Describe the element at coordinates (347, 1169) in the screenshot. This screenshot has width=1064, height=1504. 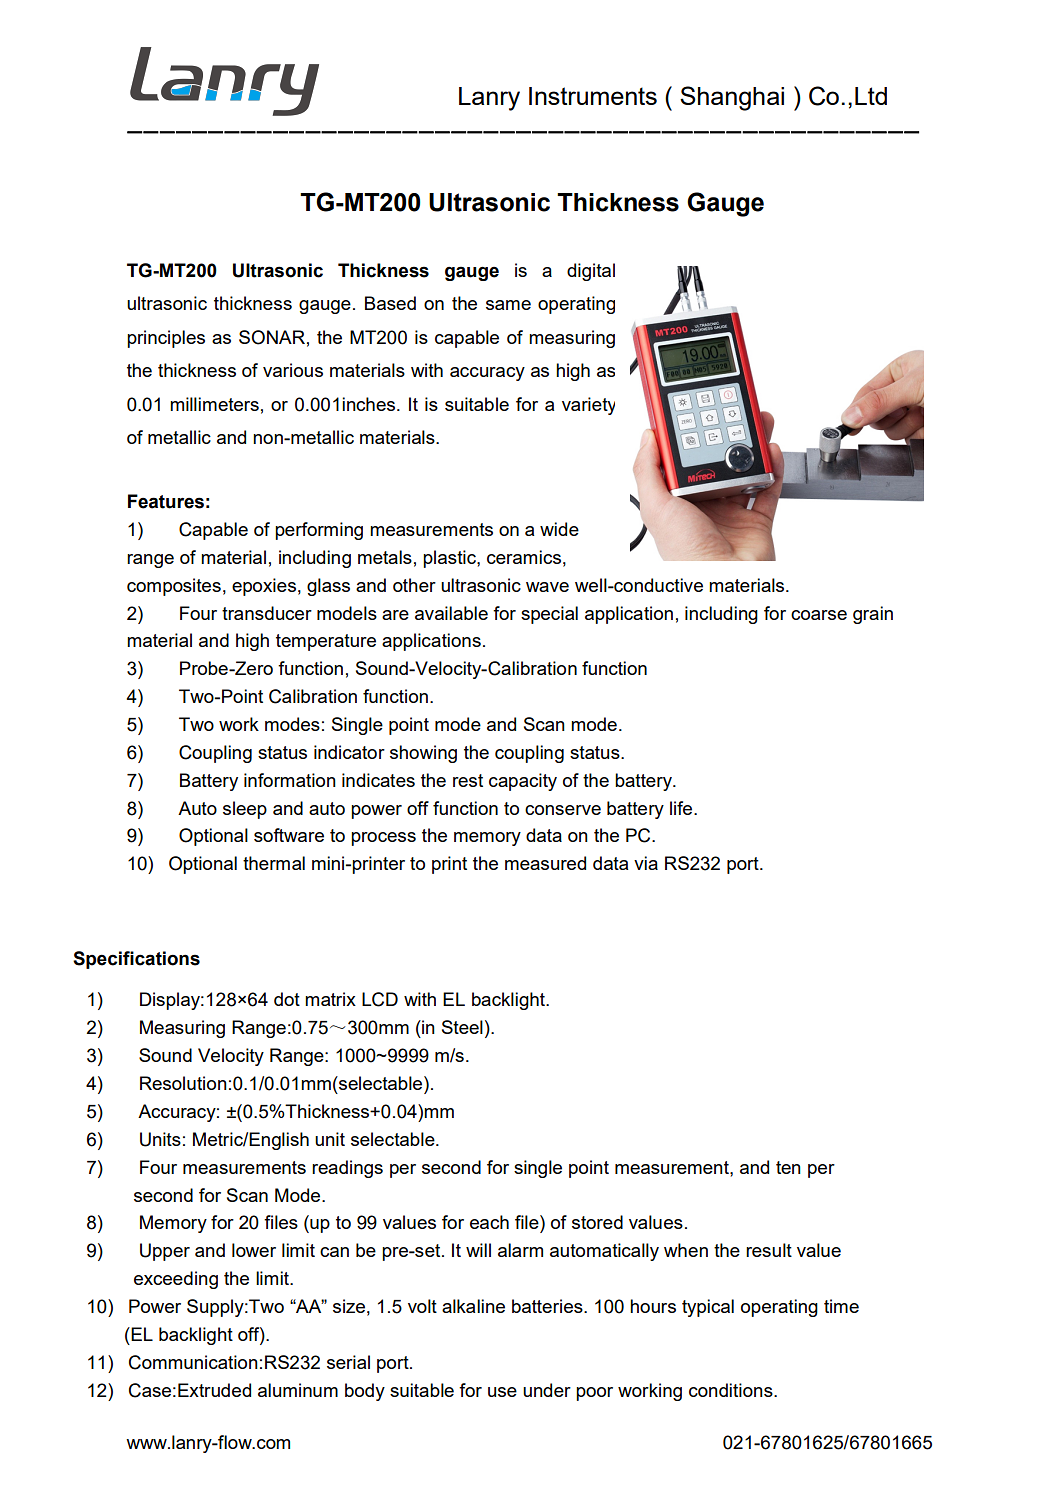
I see `readings` at that location.
